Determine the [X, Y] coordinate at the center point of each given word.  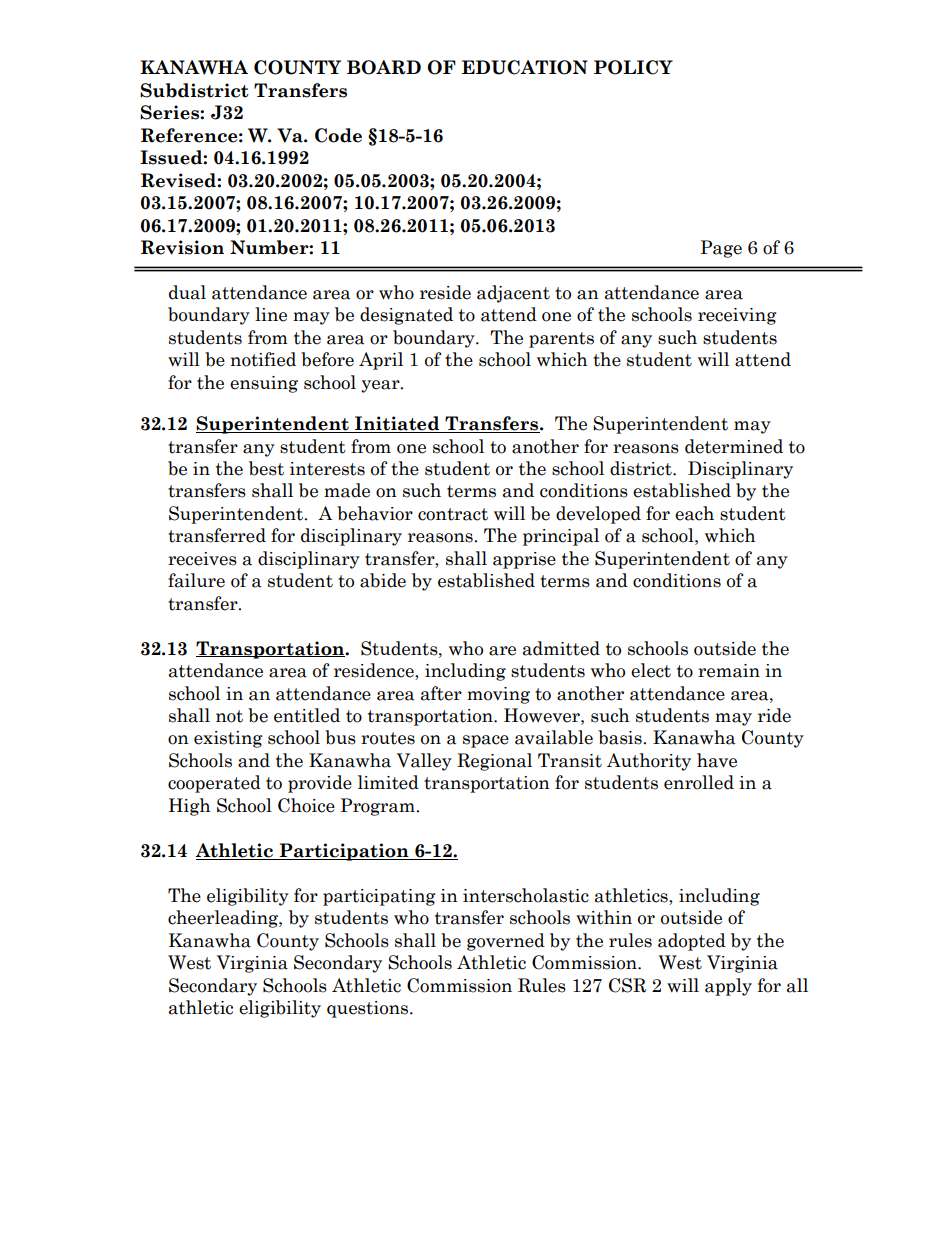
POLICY [633, 67]
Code [338, 135]
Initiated [397, 424]
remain [729, 671]
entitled [307, 715]
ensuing [264, 384]
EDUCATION [525, 67]
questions [367, 1009]
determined [734, 446]
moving [498, 695]
